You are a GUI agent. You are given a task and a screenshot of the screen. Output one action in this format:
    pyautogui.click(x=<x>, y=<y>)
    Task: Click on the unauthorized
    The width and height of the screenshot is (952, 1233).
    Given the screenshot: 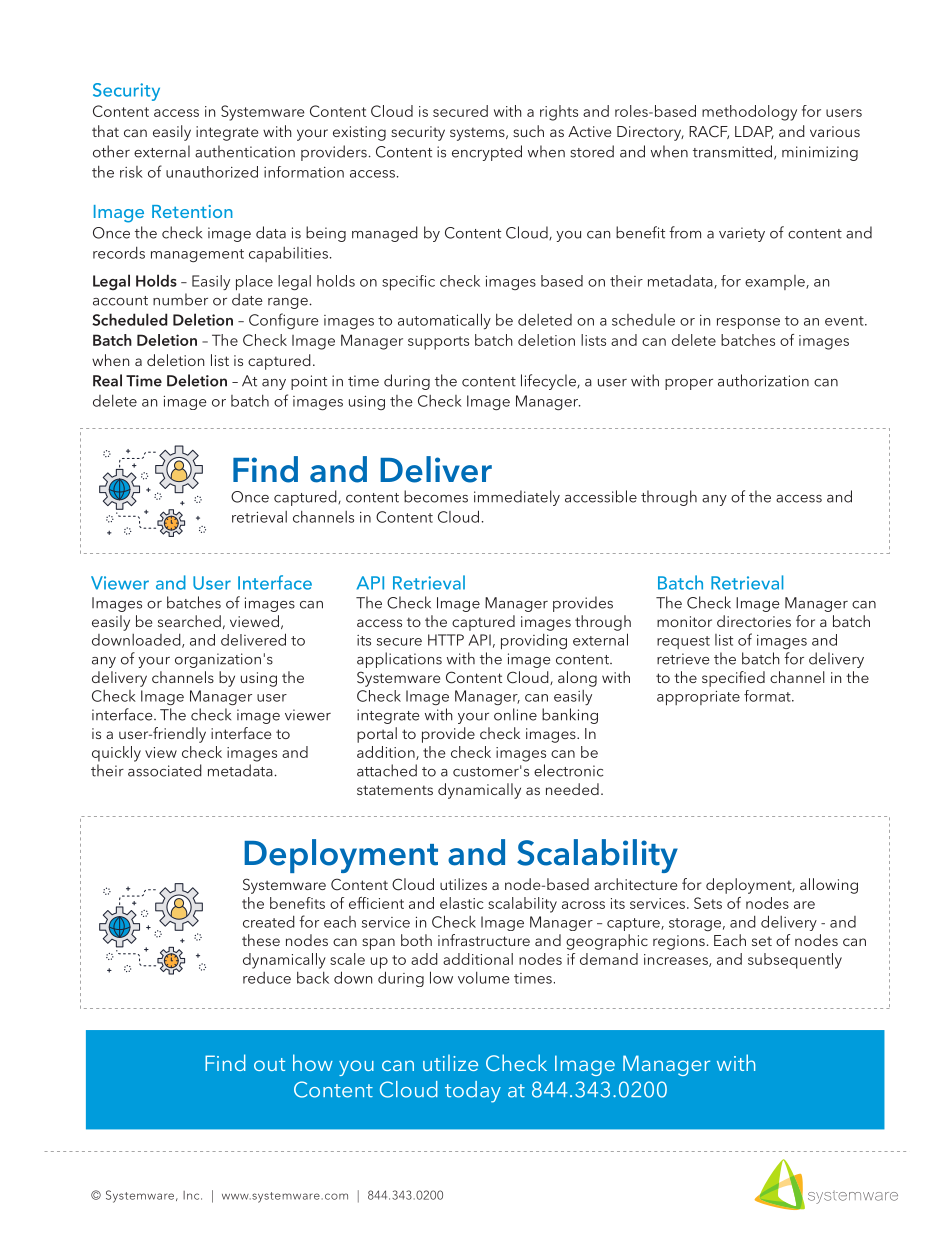 What is the action you would take?
    pyautogui.click(x=212, y=172)
